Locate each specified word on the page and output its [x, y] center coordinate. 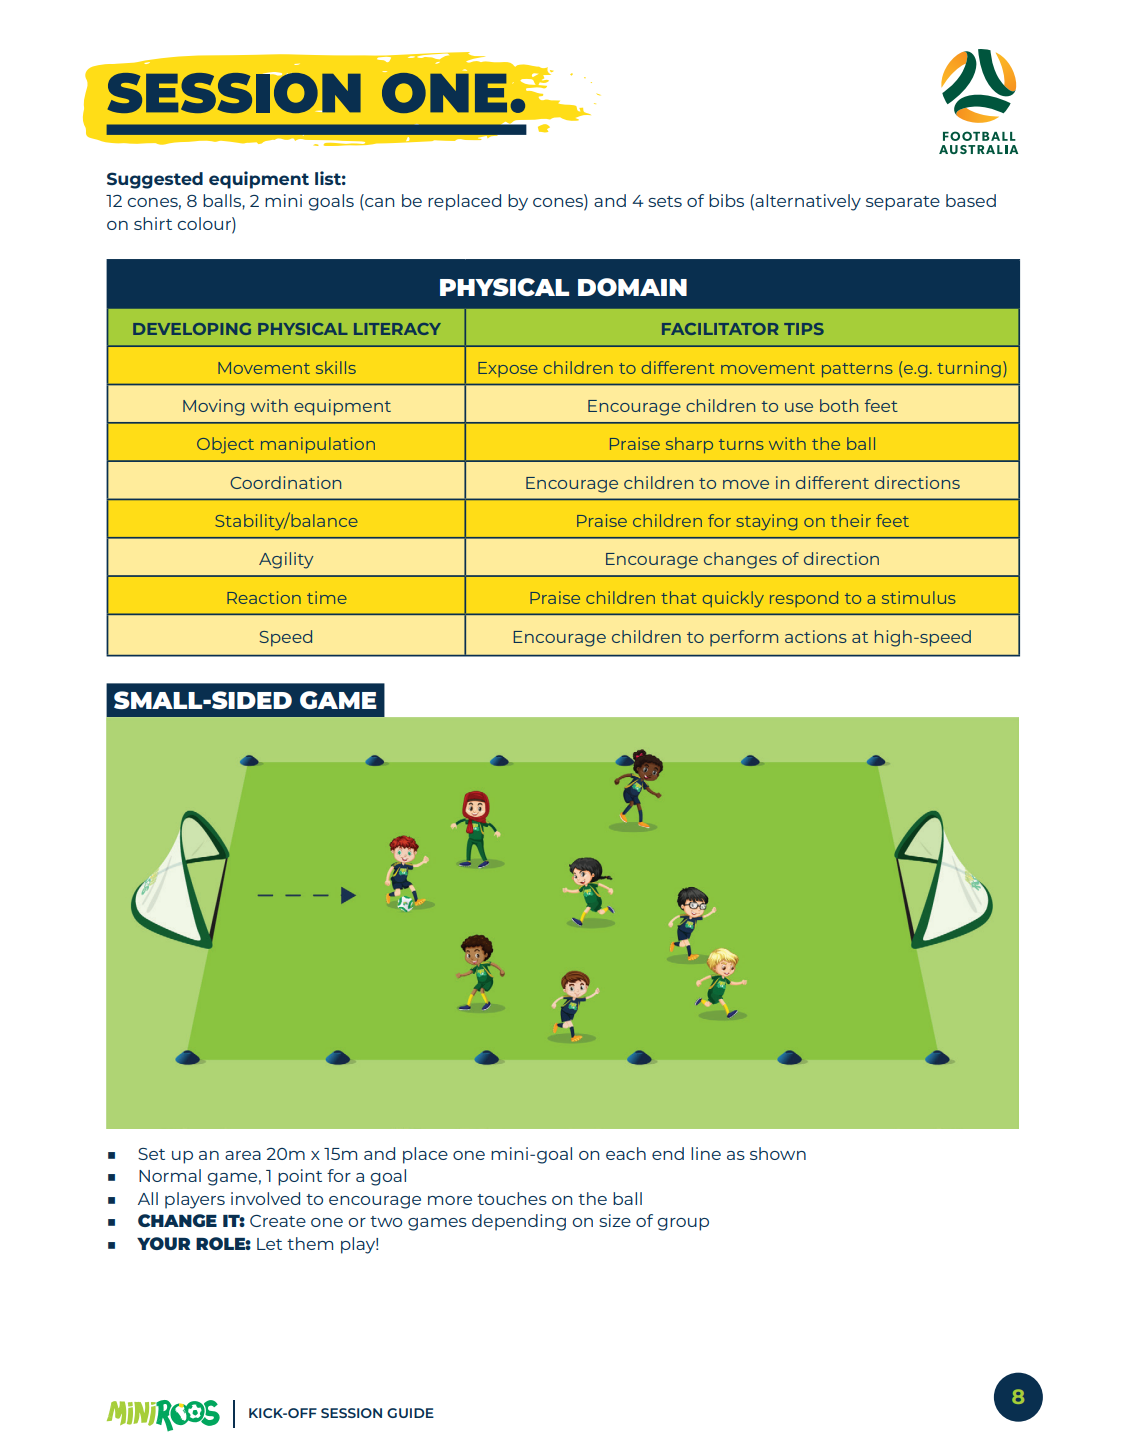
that [679, 597]
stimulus [919, 597]
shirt [153, 223]
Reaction [264, 597]
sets [665, 201]
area [243, 1155]
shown [778, 1153]
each [626, 1153]
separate [903, 203]
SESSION [351, 1413]
